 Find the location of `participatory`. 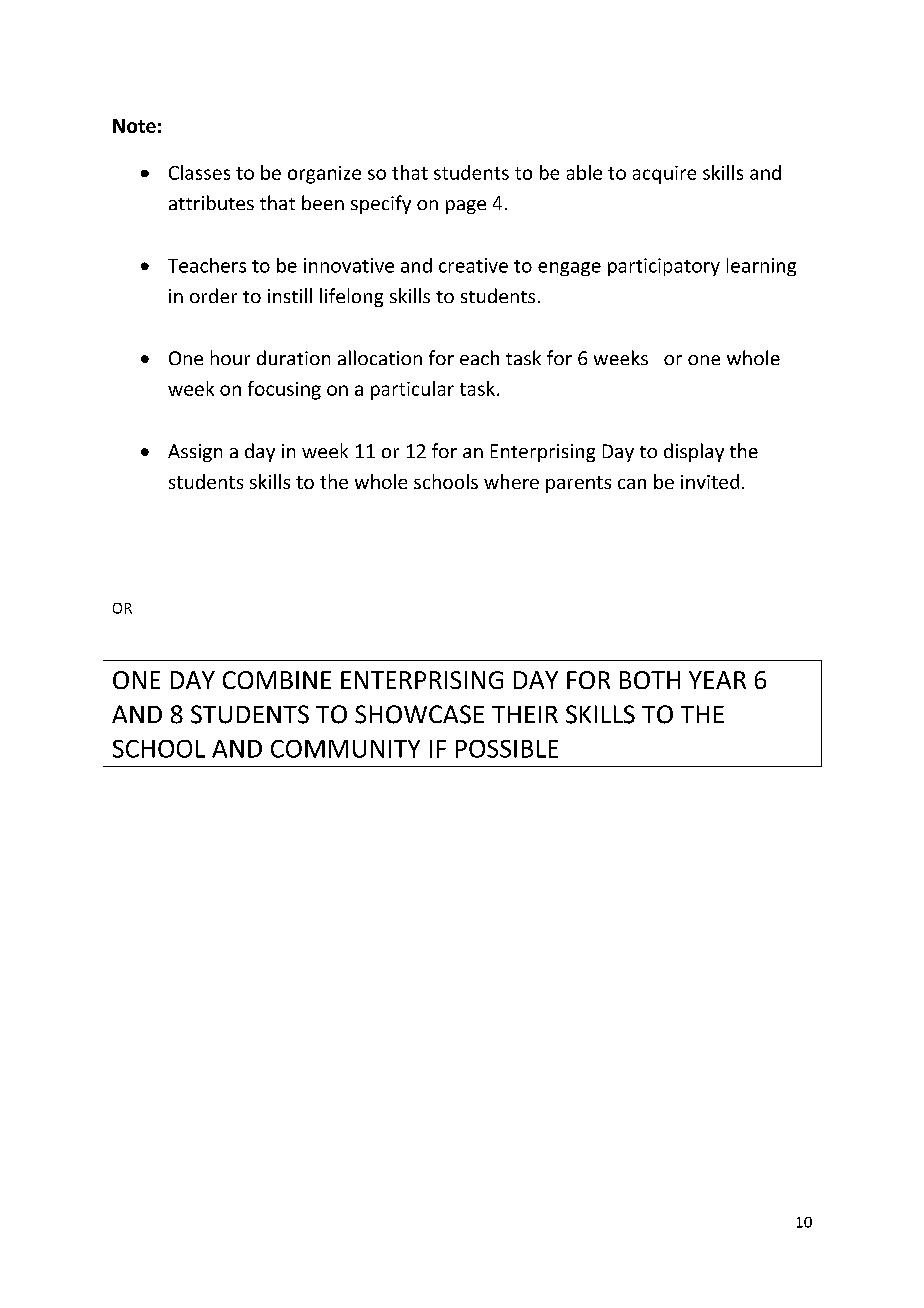

participatory is located at coordinates (664, 267).
